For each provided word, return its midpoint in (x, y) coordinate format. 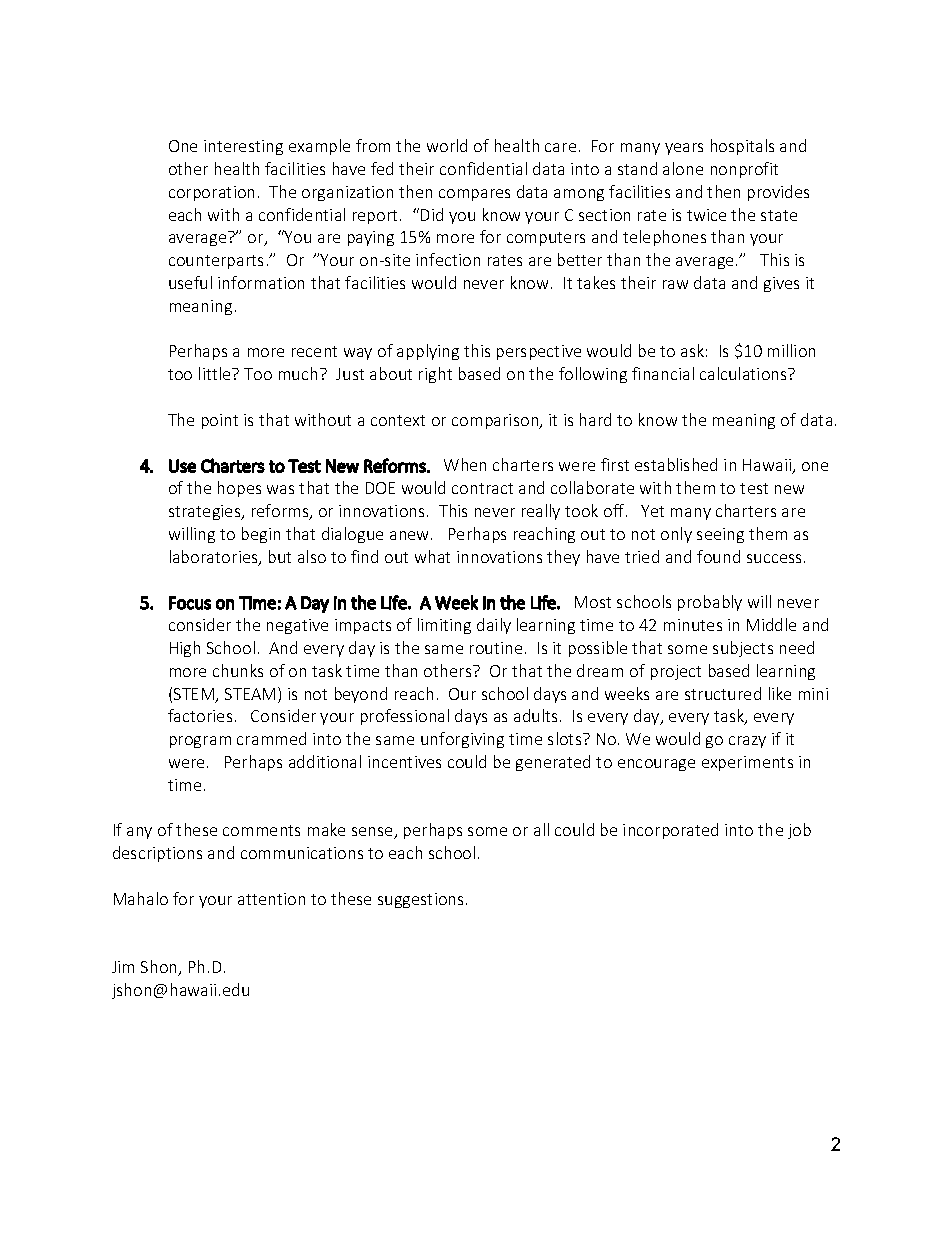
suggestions (422, 900)
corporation (211, 193)
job (799, 831)
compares (474, 195)
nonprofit (744, 170)
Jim (123, 967)
